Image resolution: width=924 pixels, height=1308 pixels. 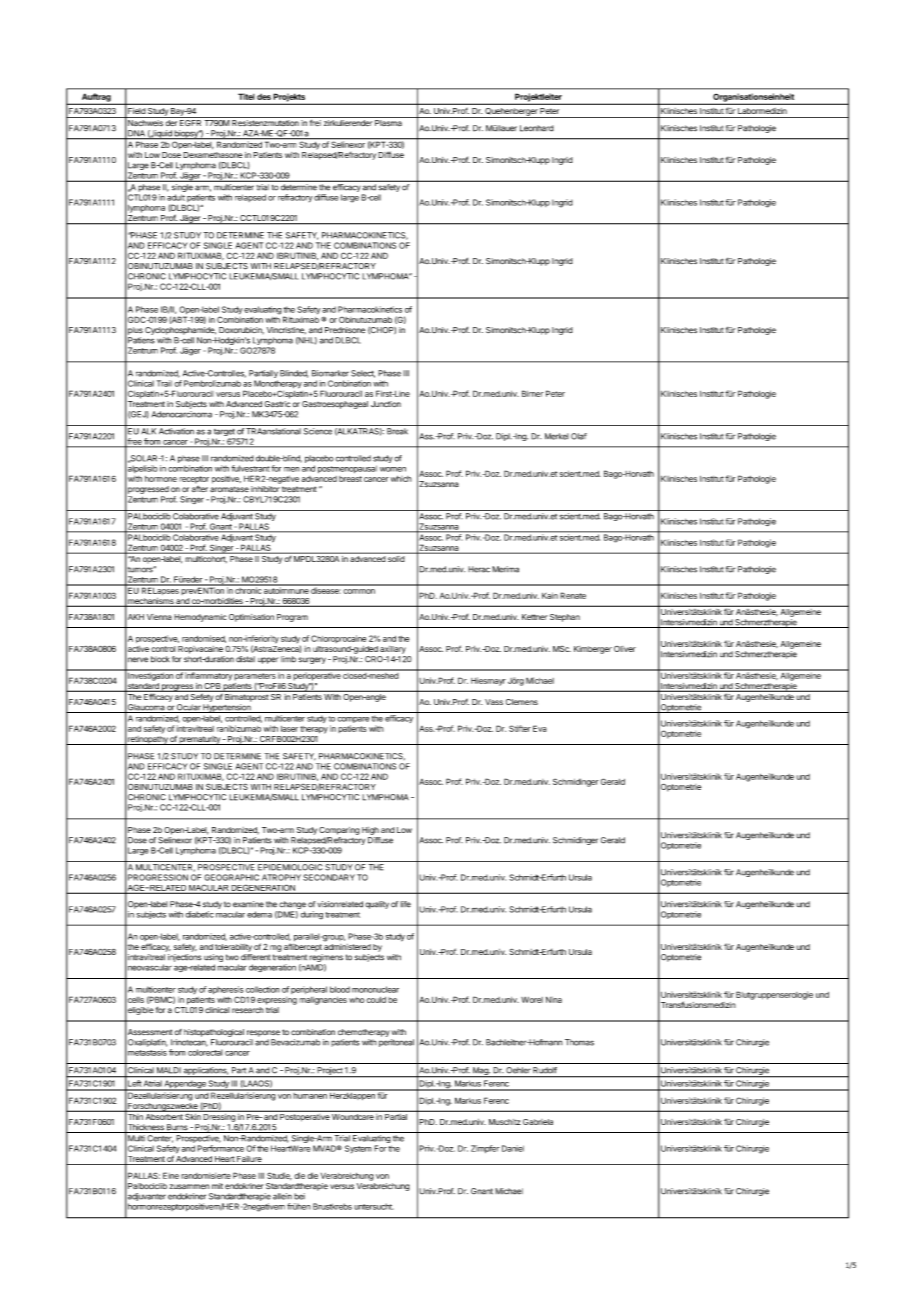 What do you see at coordinates (220, 1148) in the screenshot?
I see `Performance` at bounding box center [220, 1148].
